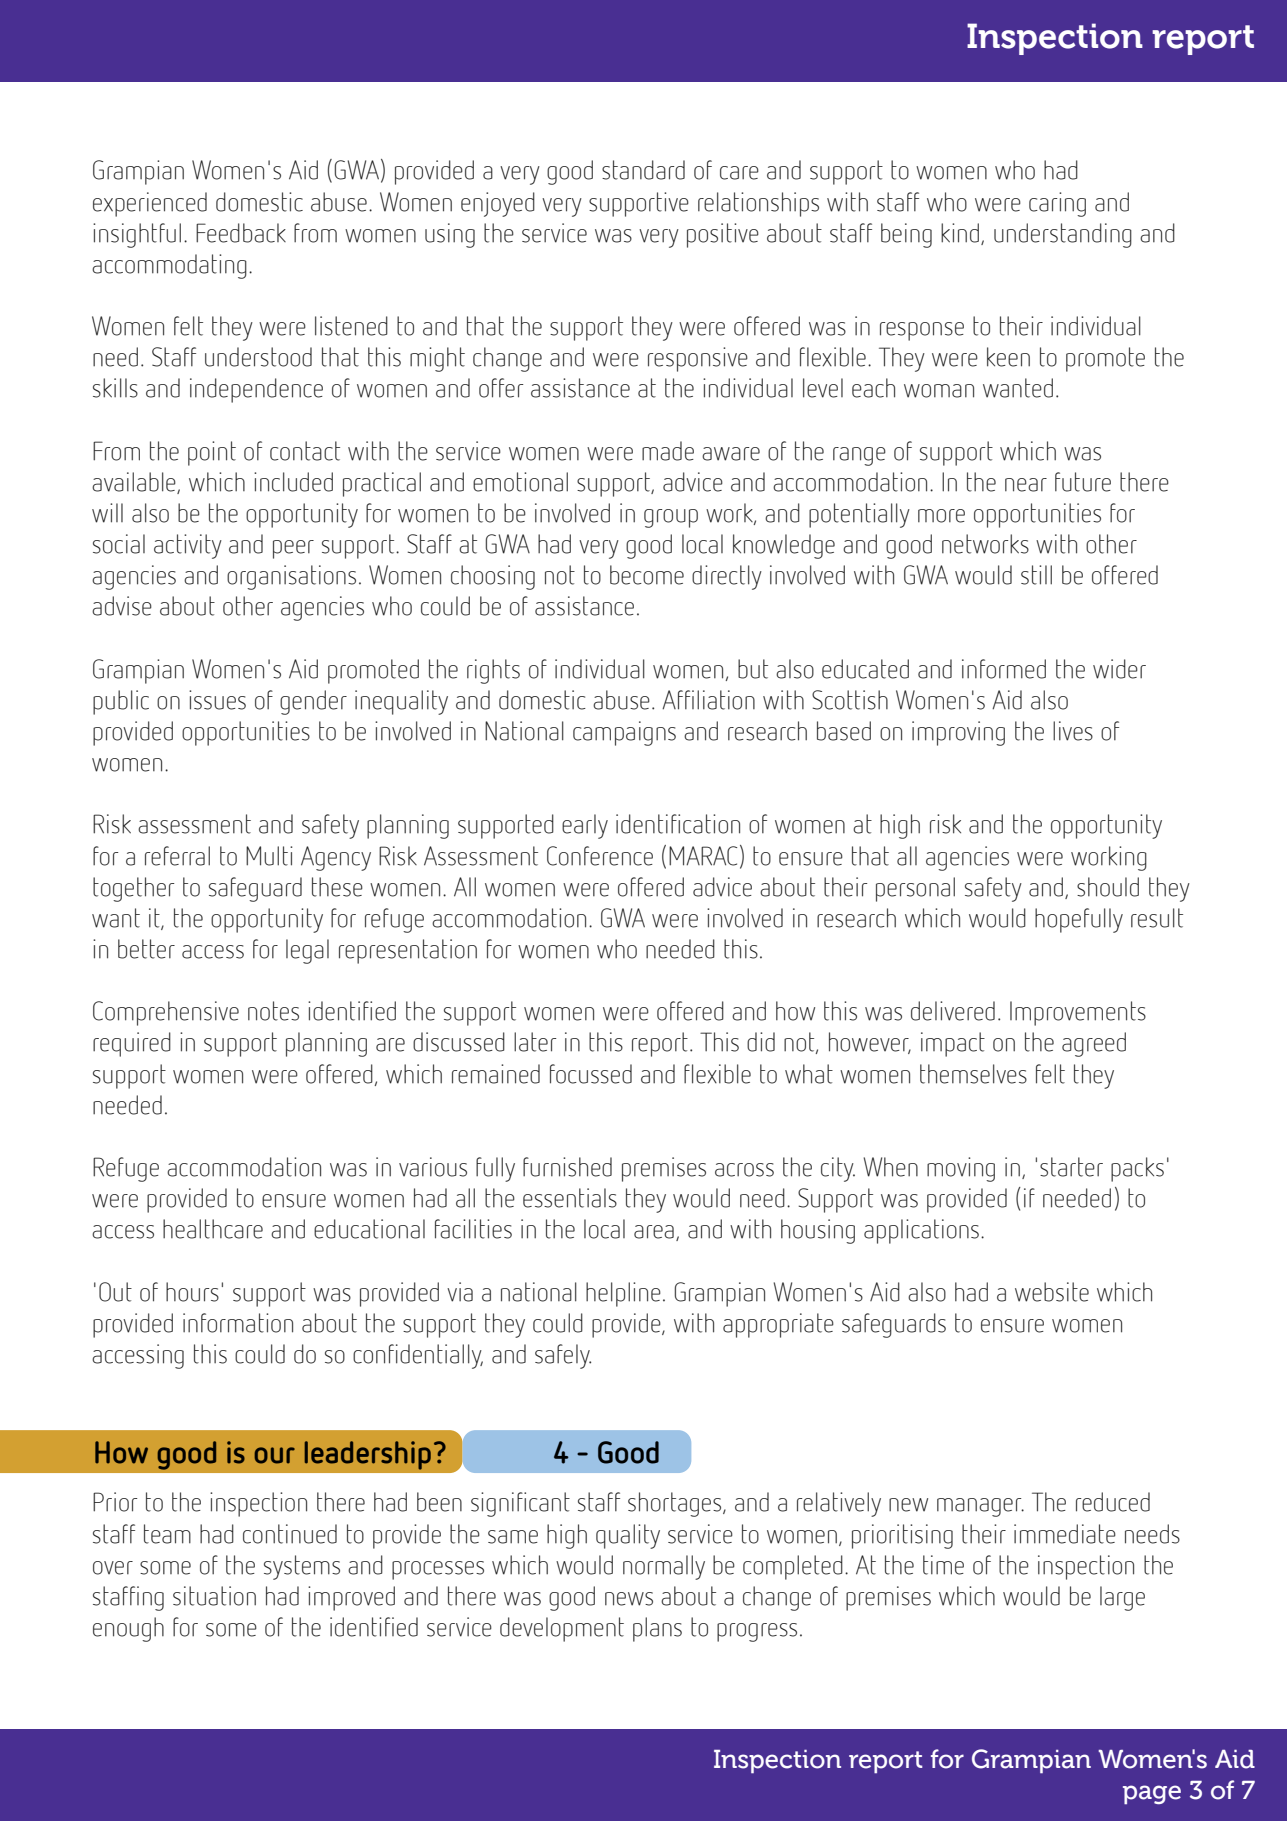 The width and height of the screenshot is (1287, 1821). I want to click on page, so click(1152, 1795).
